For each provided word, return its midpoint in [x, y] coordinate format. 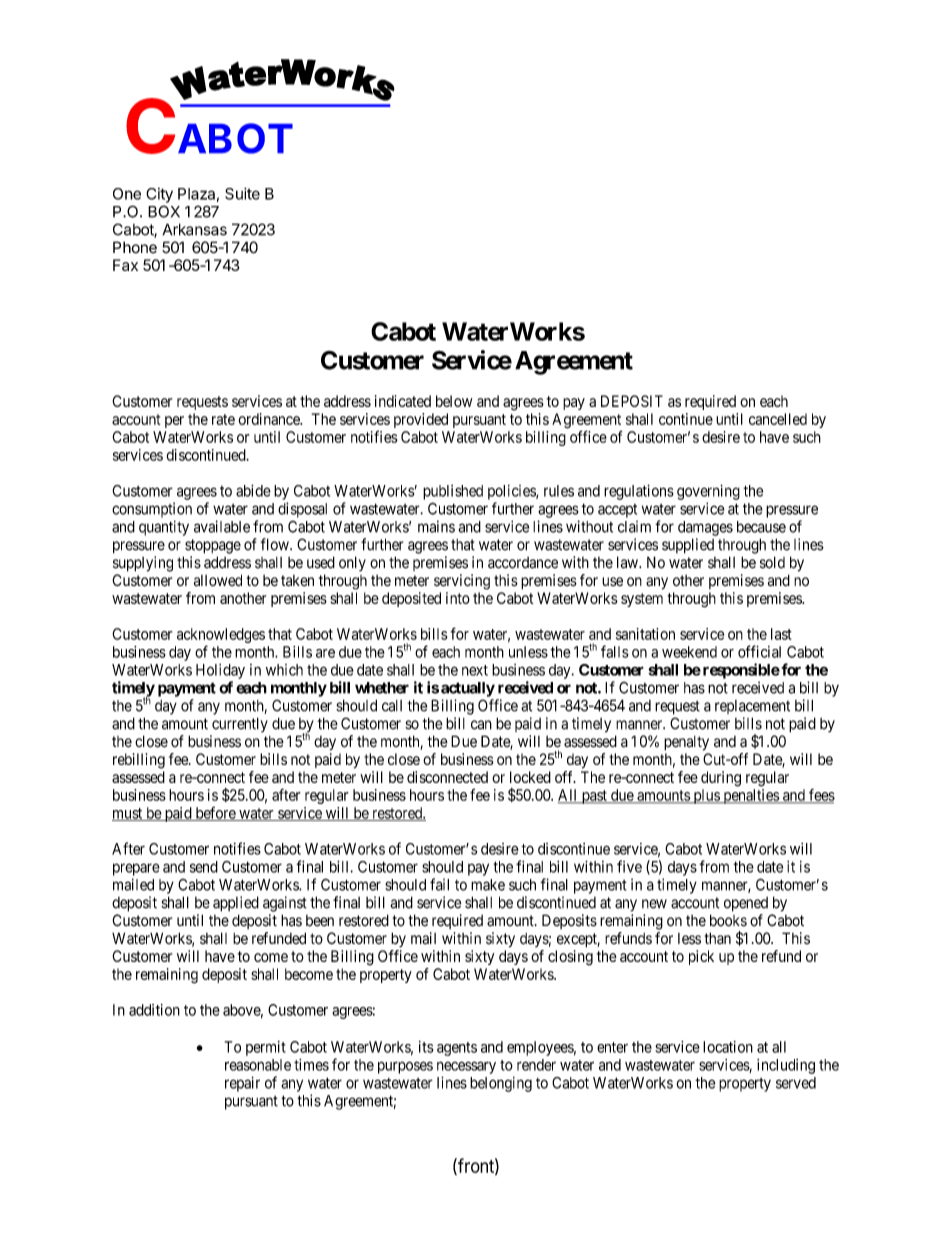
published [453, 492]
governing [708, 492]
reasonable [258, 1065]
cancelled [778, 419]
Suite [242, 193]
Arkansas [194, 229]
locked [530, 777]
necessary [466, 1067]
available [222, 526]
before [215, 814]
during [721, 779]
